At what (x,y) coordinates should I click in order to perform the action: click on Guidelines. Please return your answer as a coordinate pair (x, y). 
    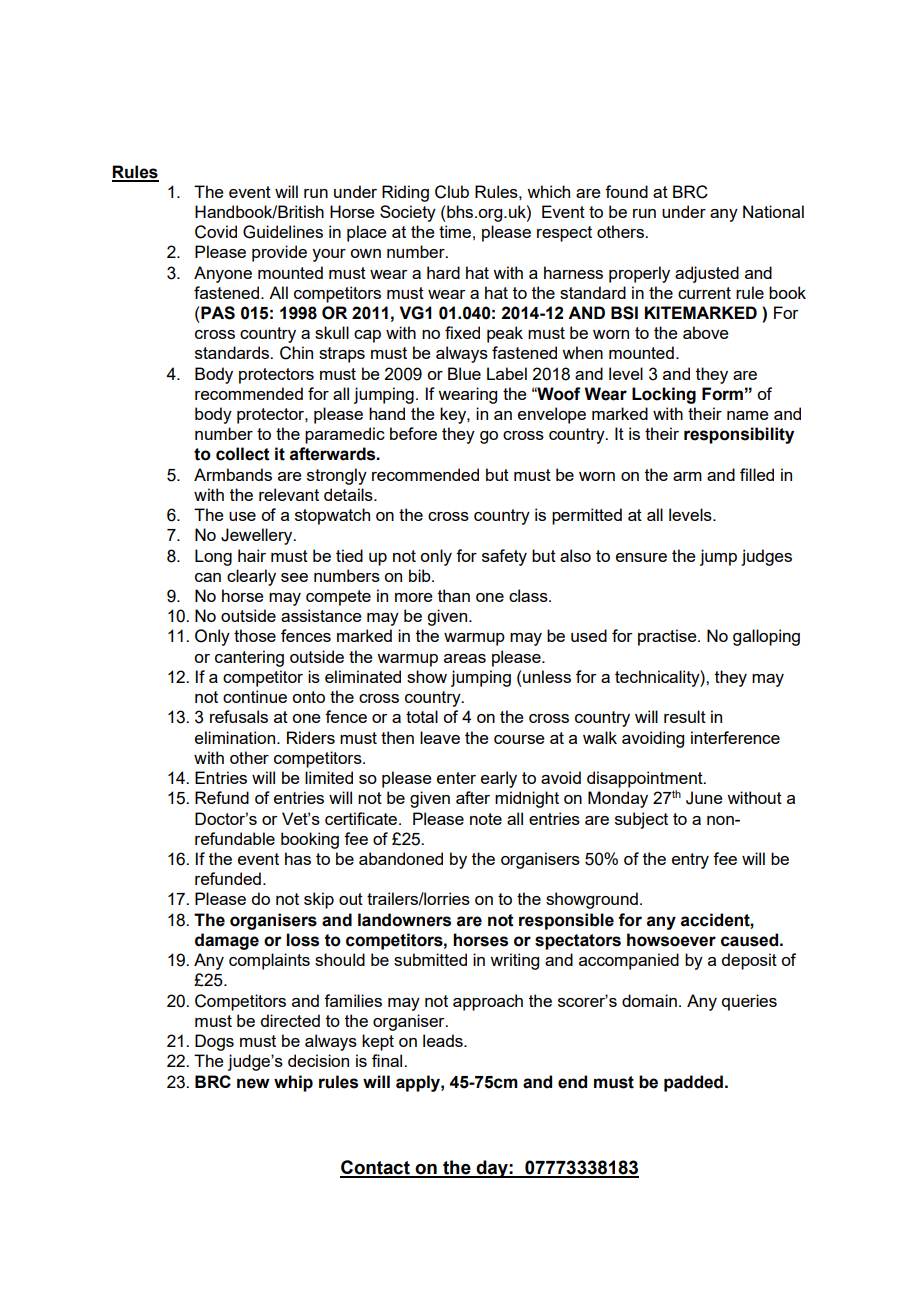
    Looking at the image, I should click on (283, 232).
